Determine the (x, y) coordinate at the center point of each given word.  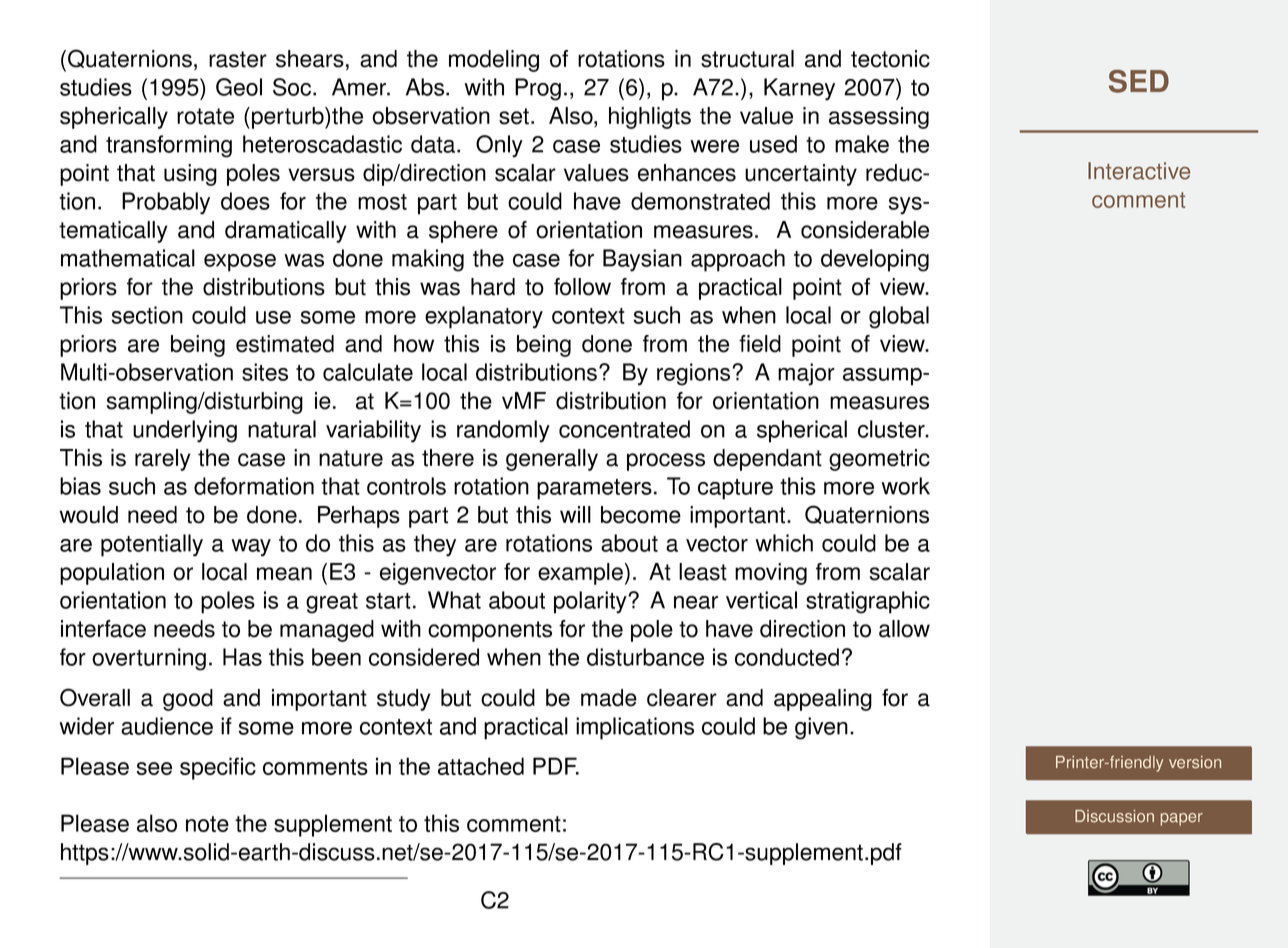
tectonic (890, 59)
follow (582, 287)
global (899, 317)
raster (238, 59)
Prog (538, 89)
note (207, 824)
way (251, 548)
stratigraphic (868, 602)
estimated (285, 344)
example (580, 574)
